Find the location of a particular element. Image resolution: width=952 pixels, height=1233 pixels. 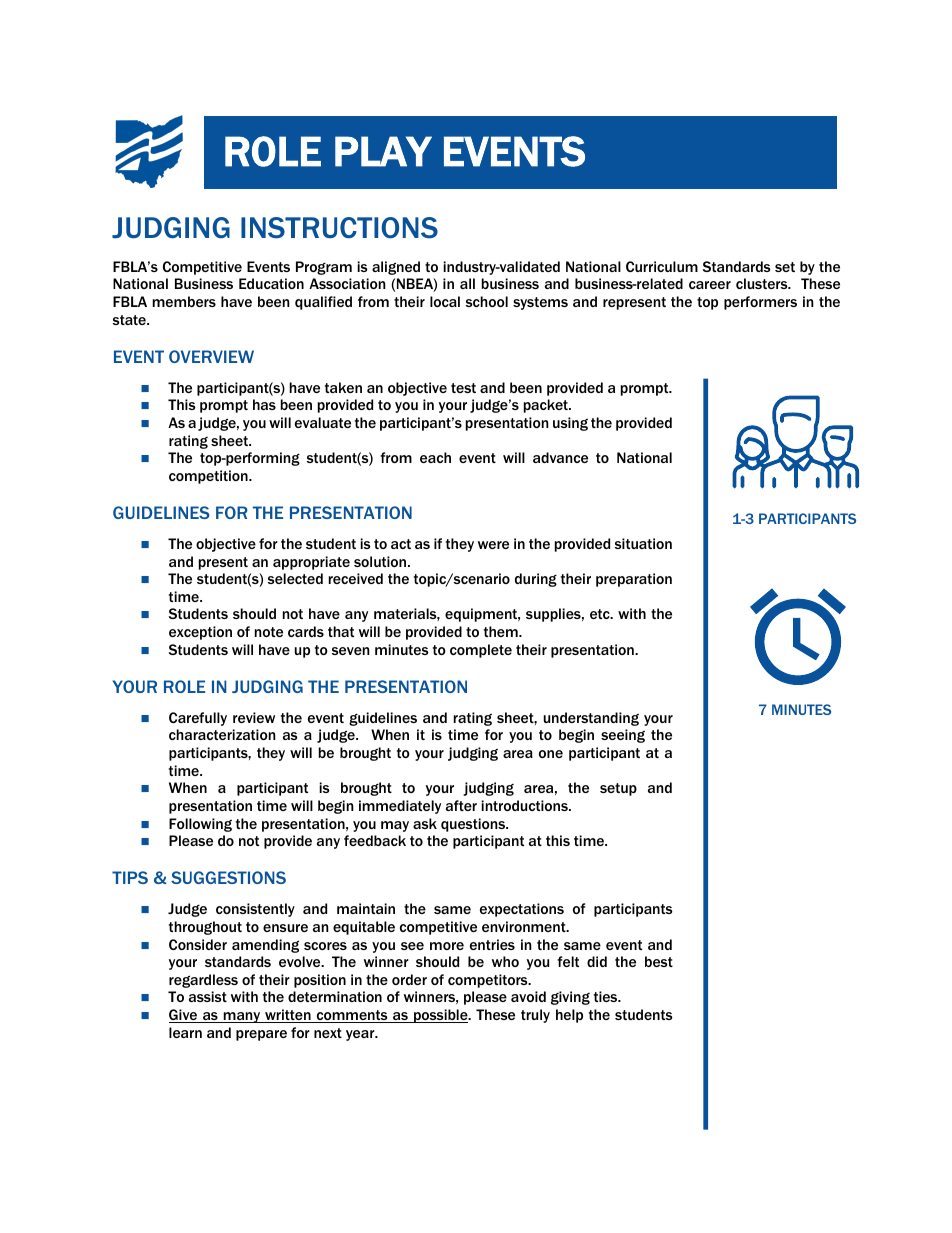

exception is located at coordinates (200, 633).
